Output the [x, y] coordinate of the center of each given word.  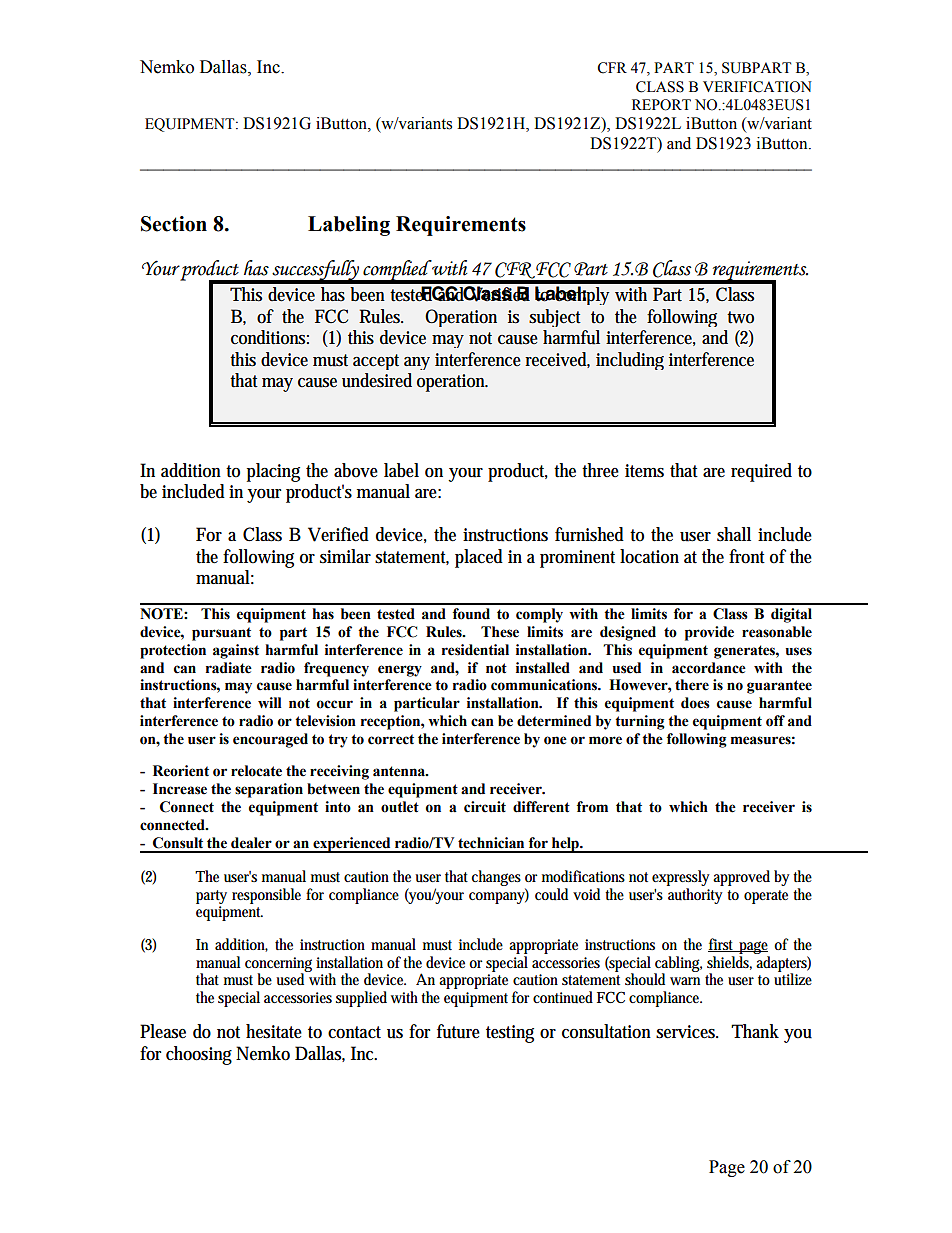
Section [174, 224]
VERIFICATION [757, 87]
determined [554, 721]
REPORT [661, 105]
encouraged [270, 740]
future [458, 1031]
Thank [755, 1031]
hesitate [274, 1031]
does [695, 703]
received [557, 360]
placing [273, 472]
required [761, 472]
